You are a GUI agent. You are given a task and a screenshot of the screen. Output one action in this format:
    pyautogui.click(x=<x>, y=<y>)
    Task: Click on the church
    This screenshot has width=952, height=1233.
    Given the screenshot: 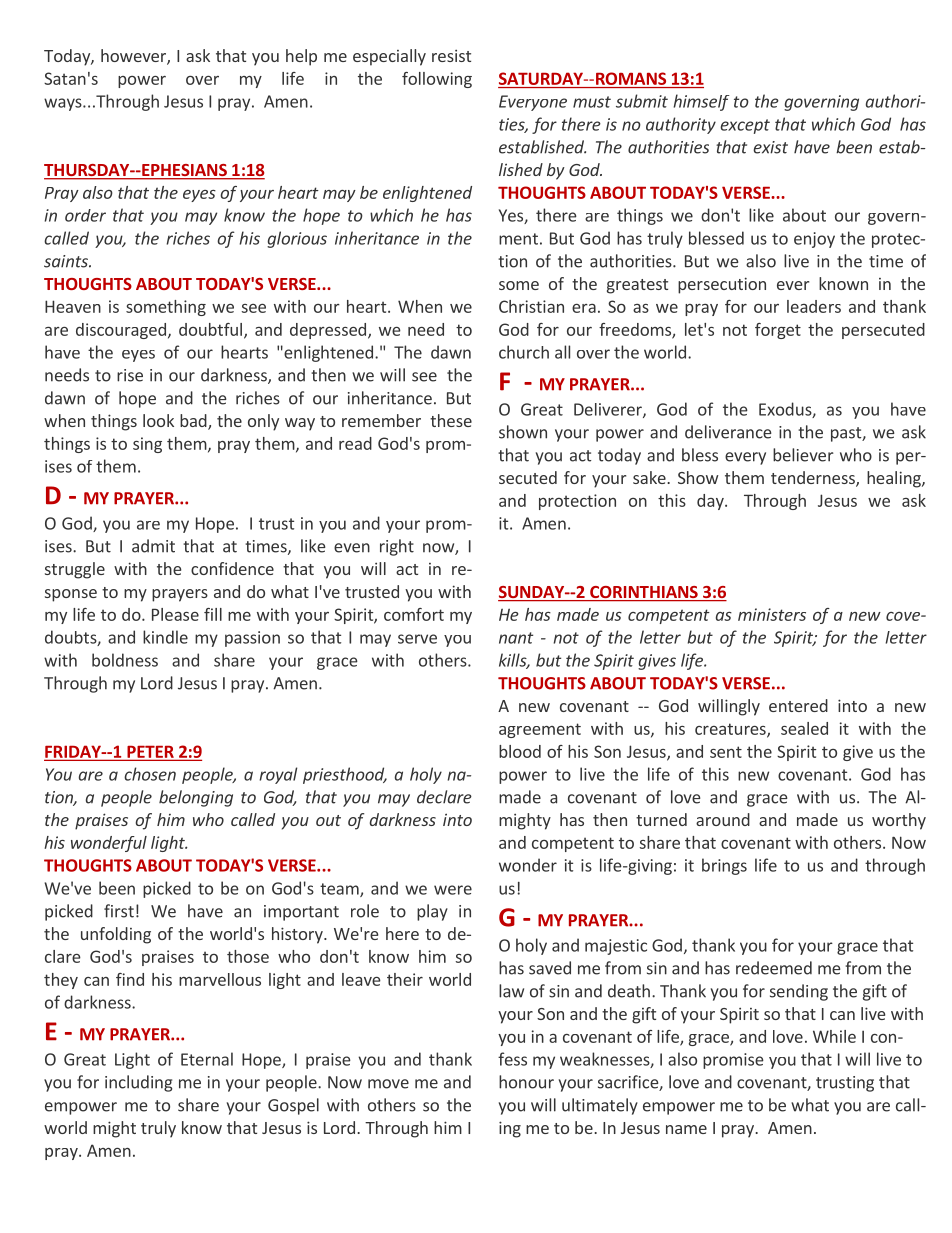 What is the action you would take?
    pyautogui.click(x=524, y=352)
